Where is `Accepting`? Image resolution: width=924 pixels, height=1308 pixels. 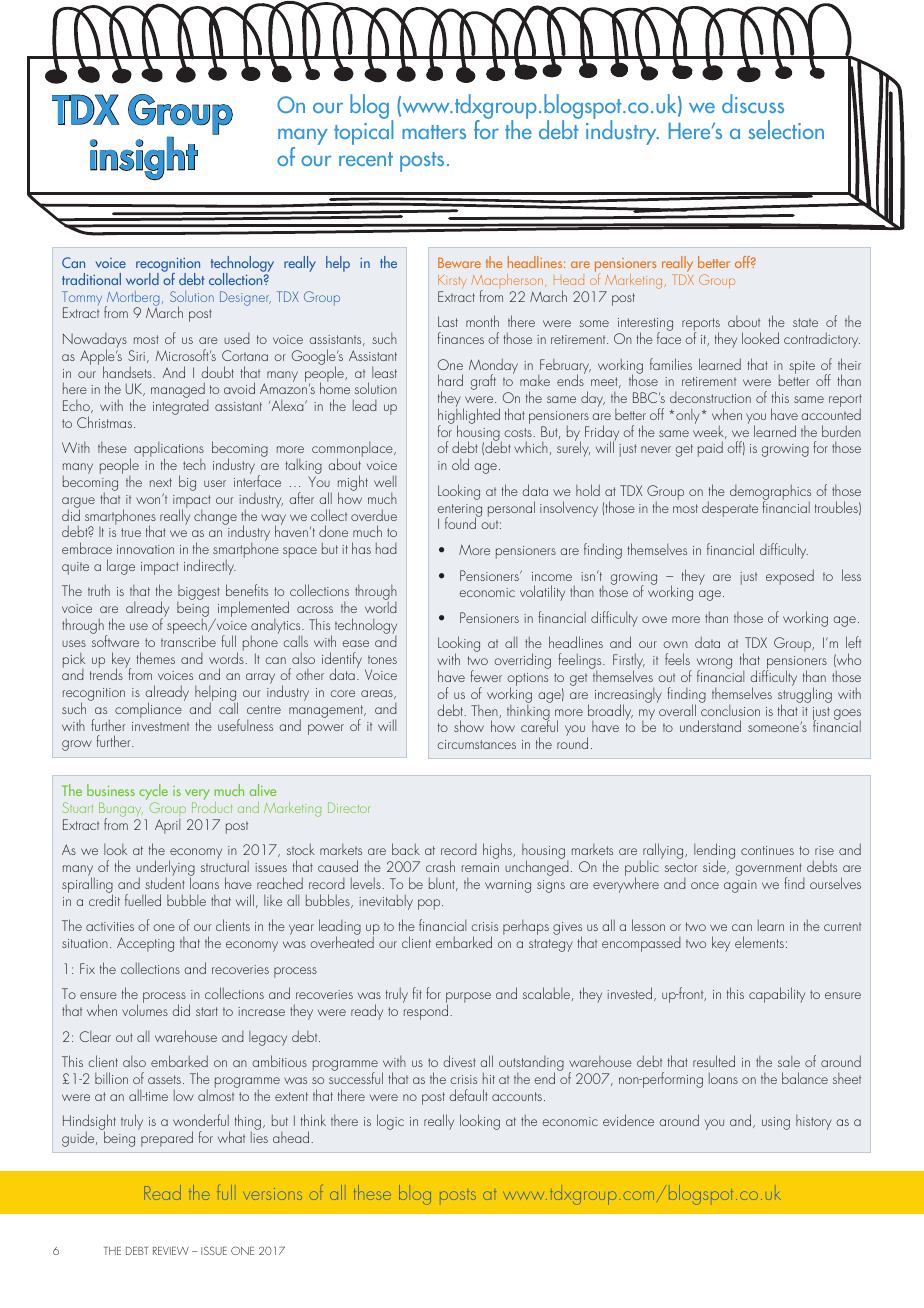 Accepting is located at coordinates (145, 944).
